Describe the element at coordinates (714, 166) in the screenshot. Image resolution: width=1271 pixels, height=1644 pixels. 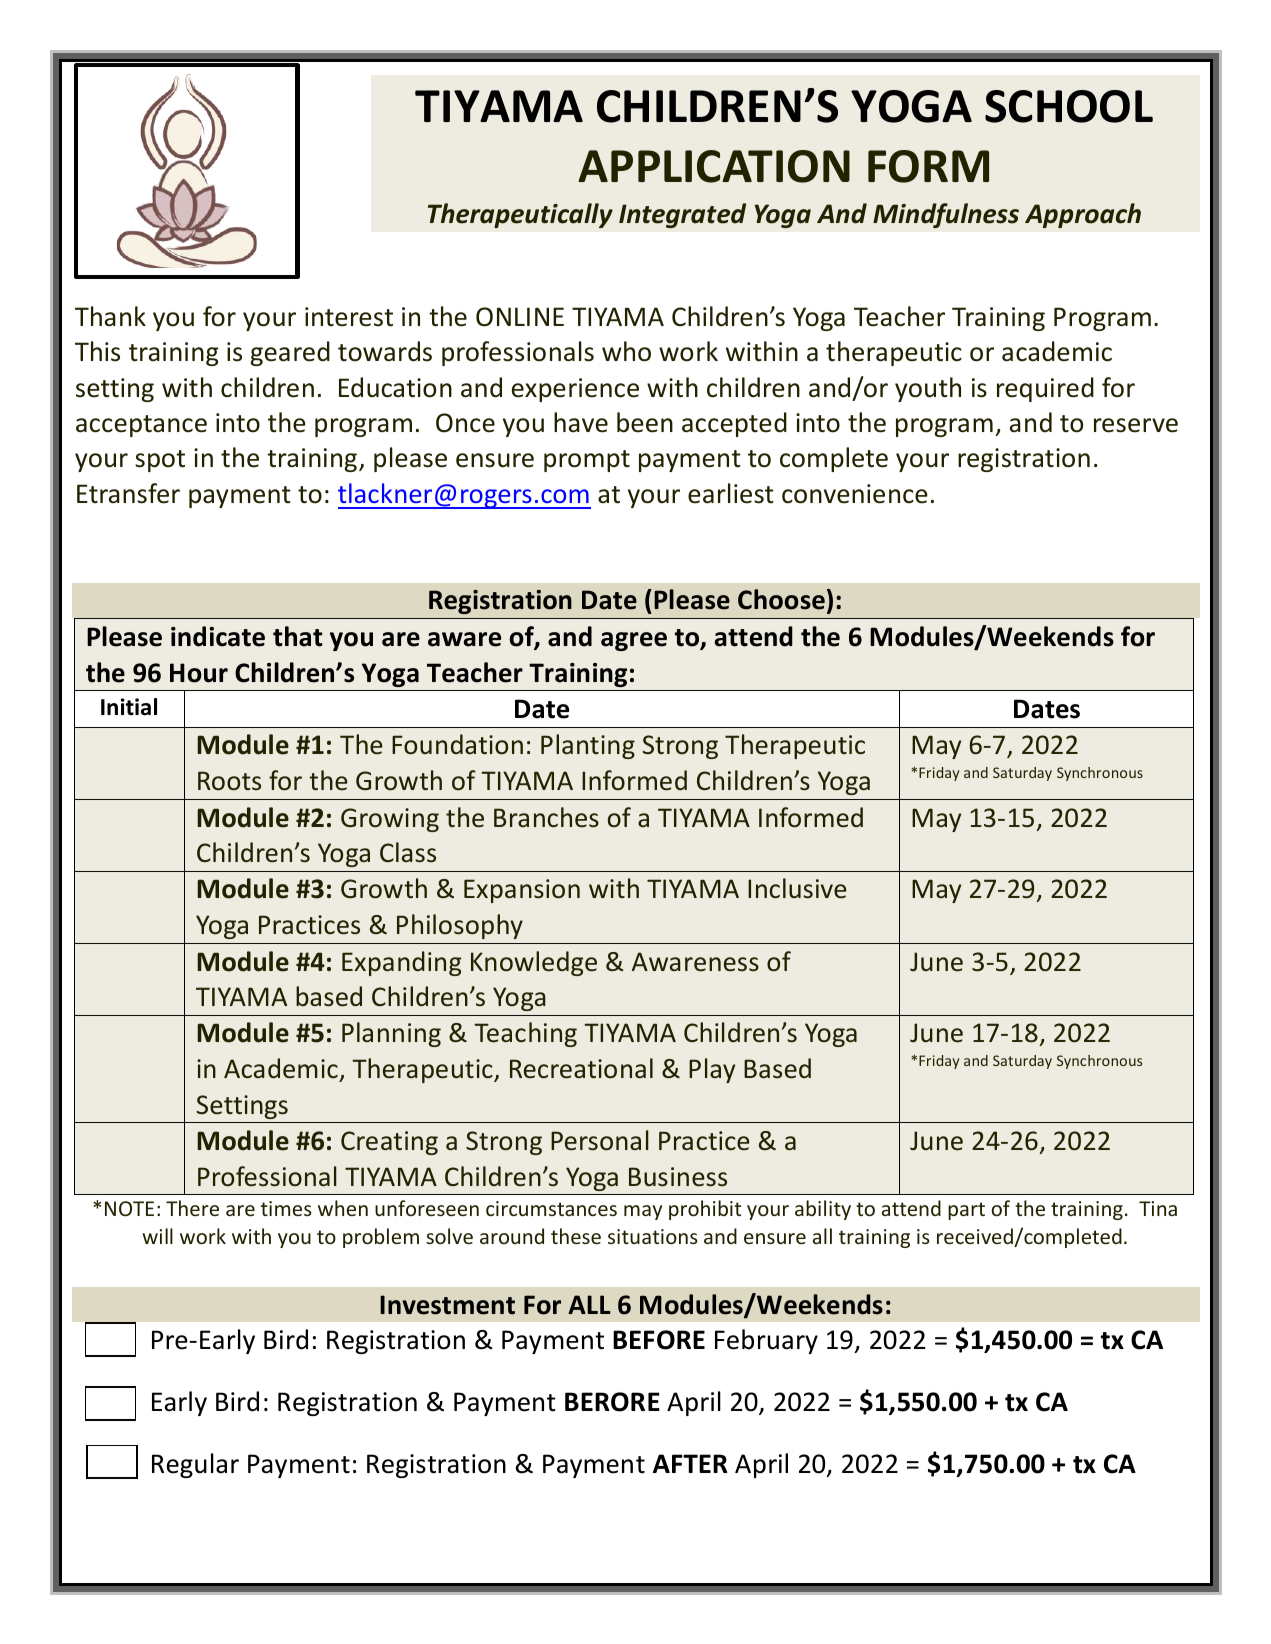
I see `APPLICATION` at that location.
